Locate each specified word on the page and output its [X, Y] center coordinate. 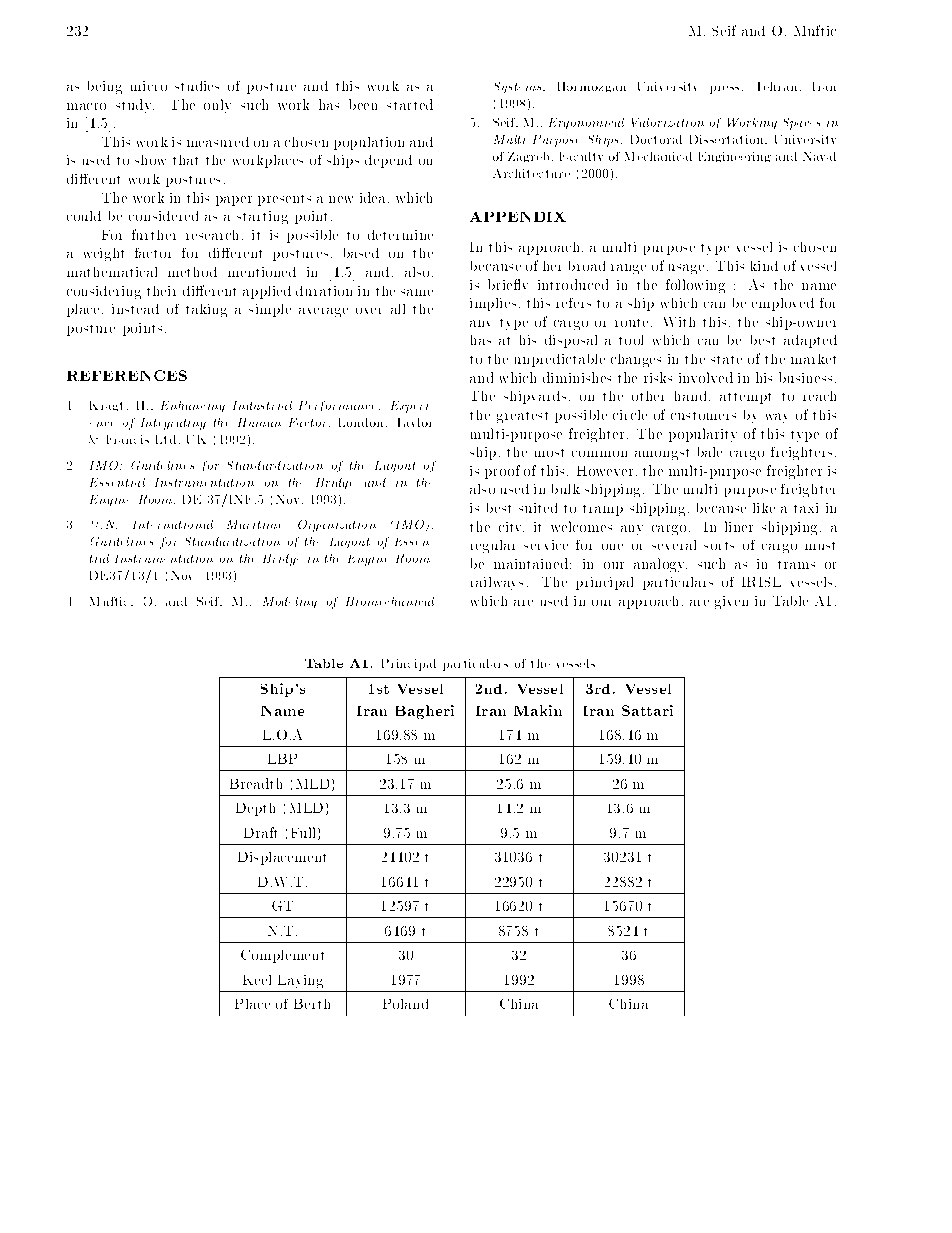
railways [497, 583]
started [410, 104]
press [724, 90]
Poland [405, 1004]
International [173, 524]
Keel [257, 980]
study [135, 106]
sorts [719, 546]
